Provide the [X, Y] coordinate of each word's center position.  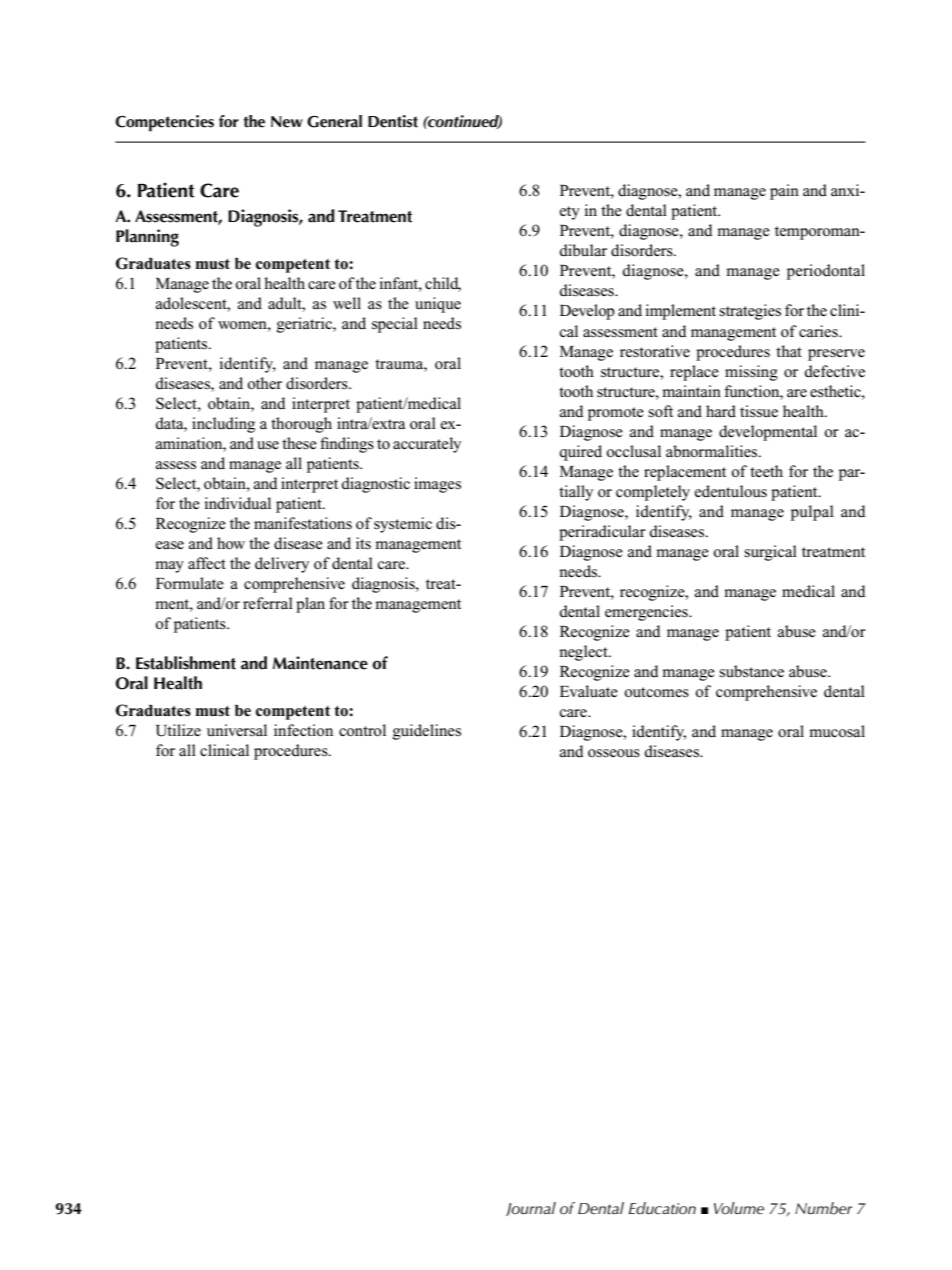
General [334, 121]
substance [751, 671]
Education [662, 1208]
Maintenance [320, 663]
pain [784, 192]
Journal [531, 1209]
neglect [584, 653]
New [287, 122]
